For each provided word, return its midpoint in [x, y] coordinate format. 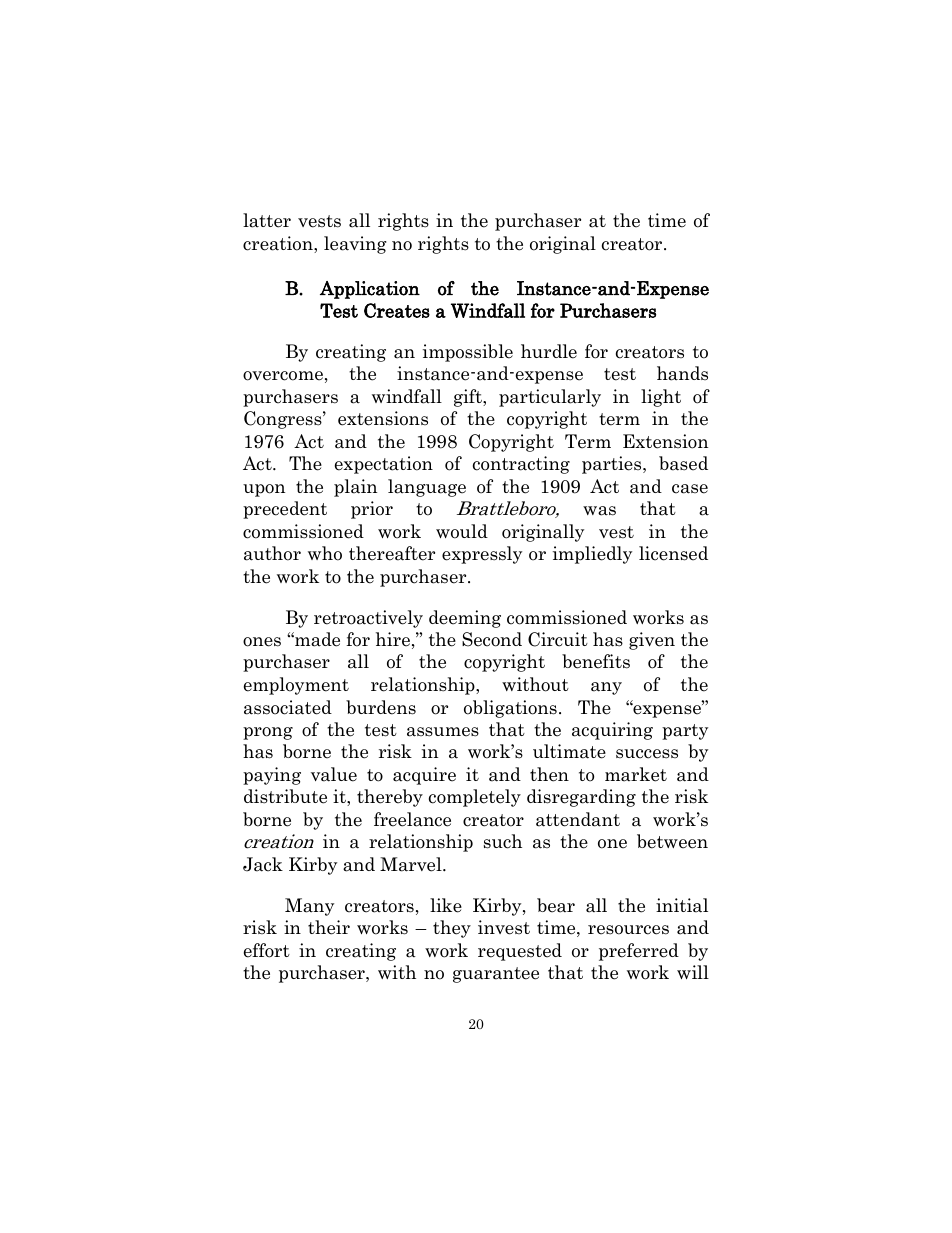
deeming [465, 619]
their [329, 927]
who [325, 553]
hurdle [549, 351]
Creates [397, 310]
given [652, 641]
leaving [355, 245]
